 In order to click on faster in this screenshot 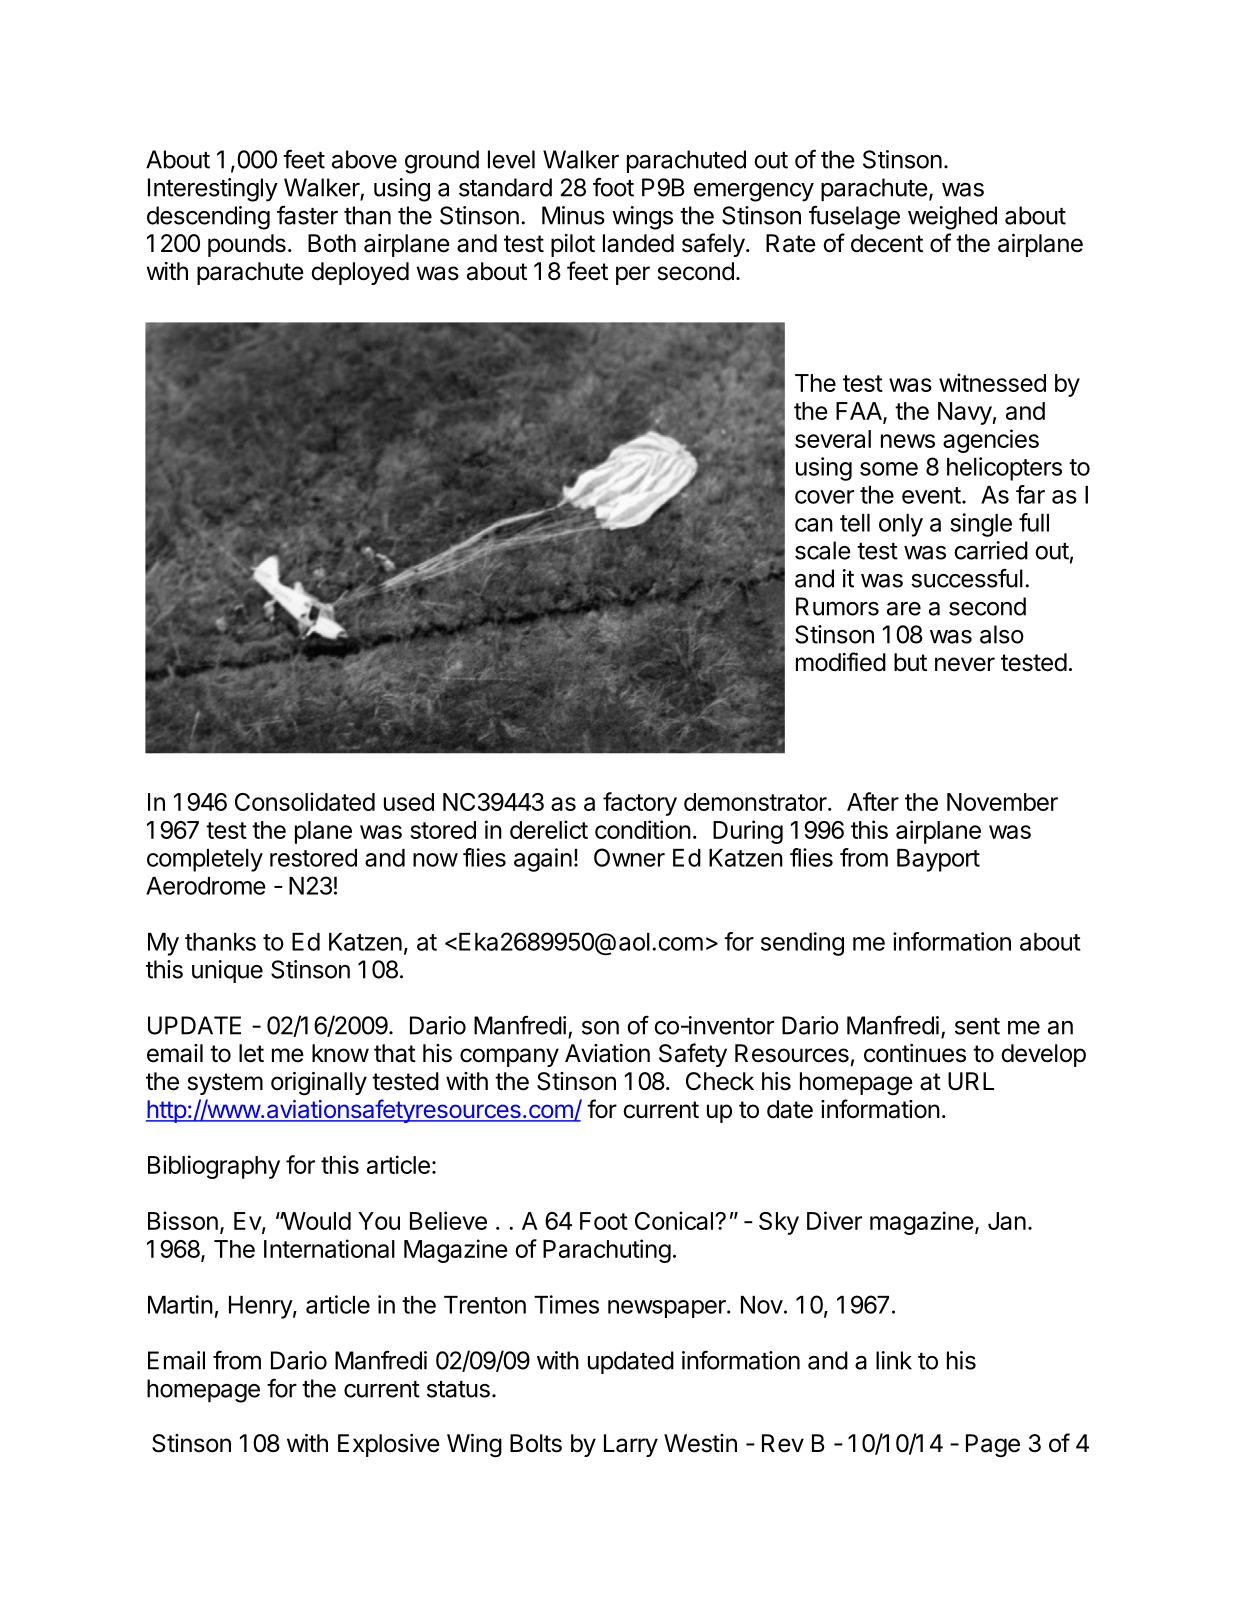, I will do `click(307, 215)`.
